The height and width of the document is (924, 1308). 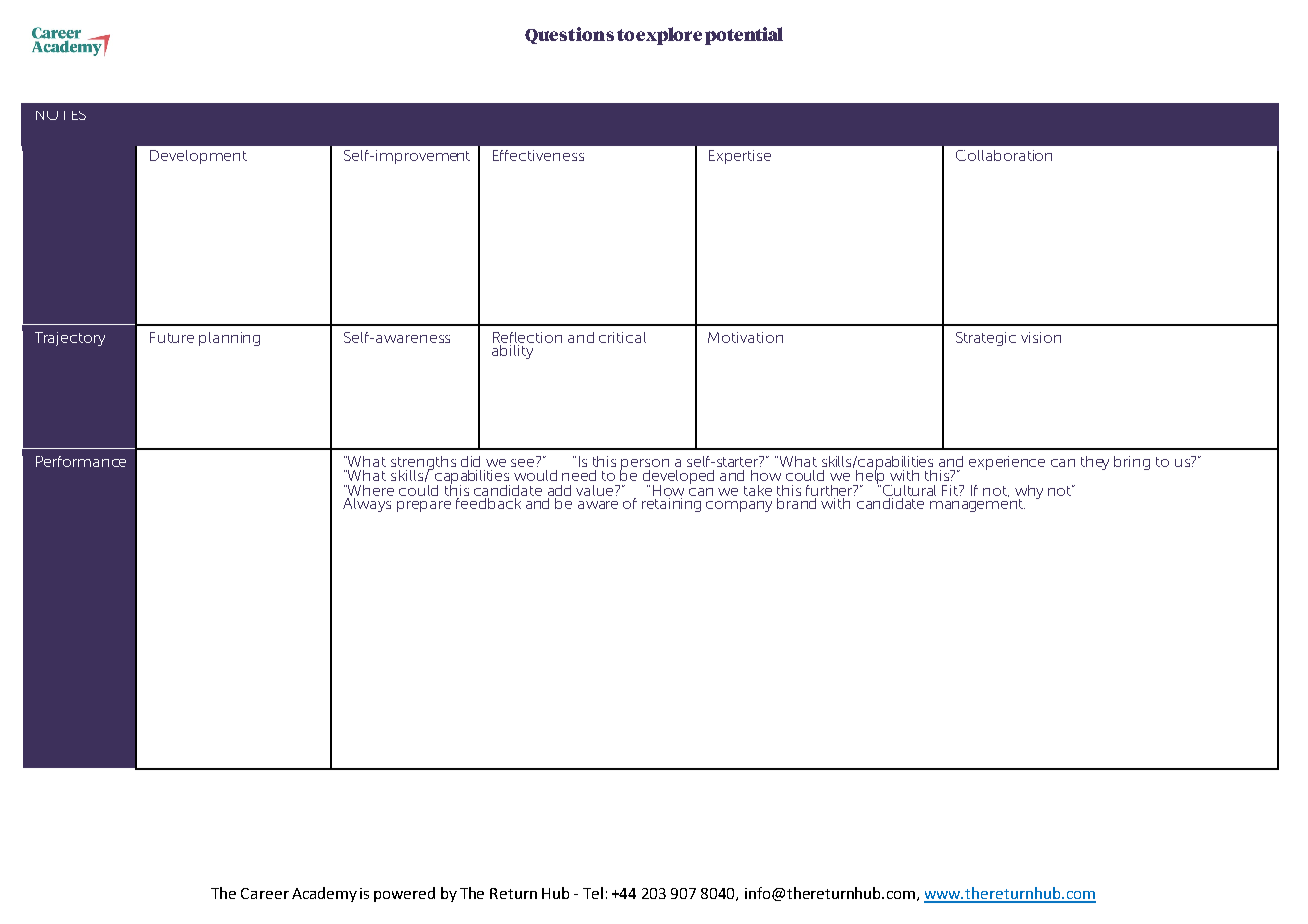 What do you see at coordinates (622, 337) in the document?
I see `critical` at bounding box center [622, 337].
